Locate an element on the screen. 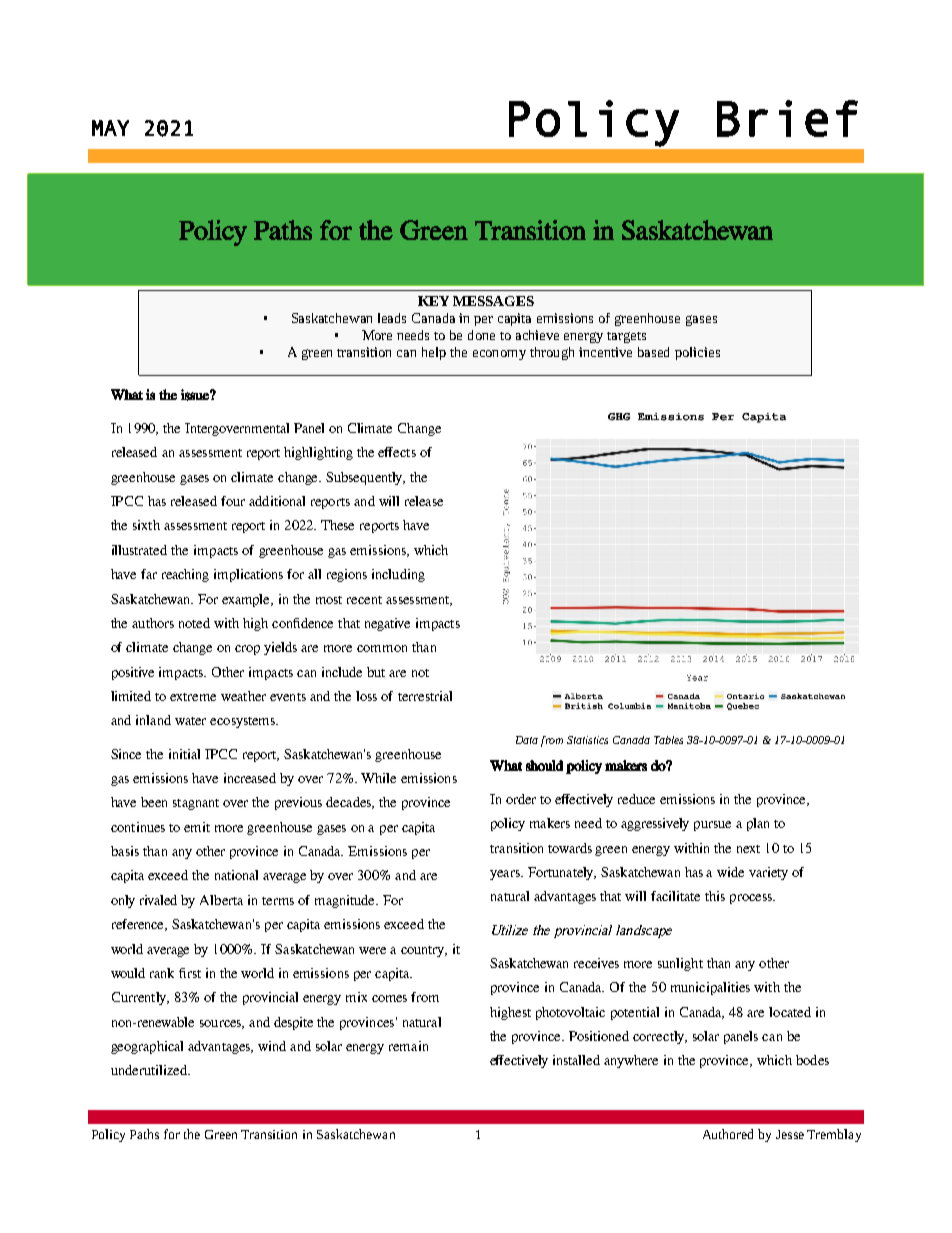  noted is located at coordinates (194, 623).
